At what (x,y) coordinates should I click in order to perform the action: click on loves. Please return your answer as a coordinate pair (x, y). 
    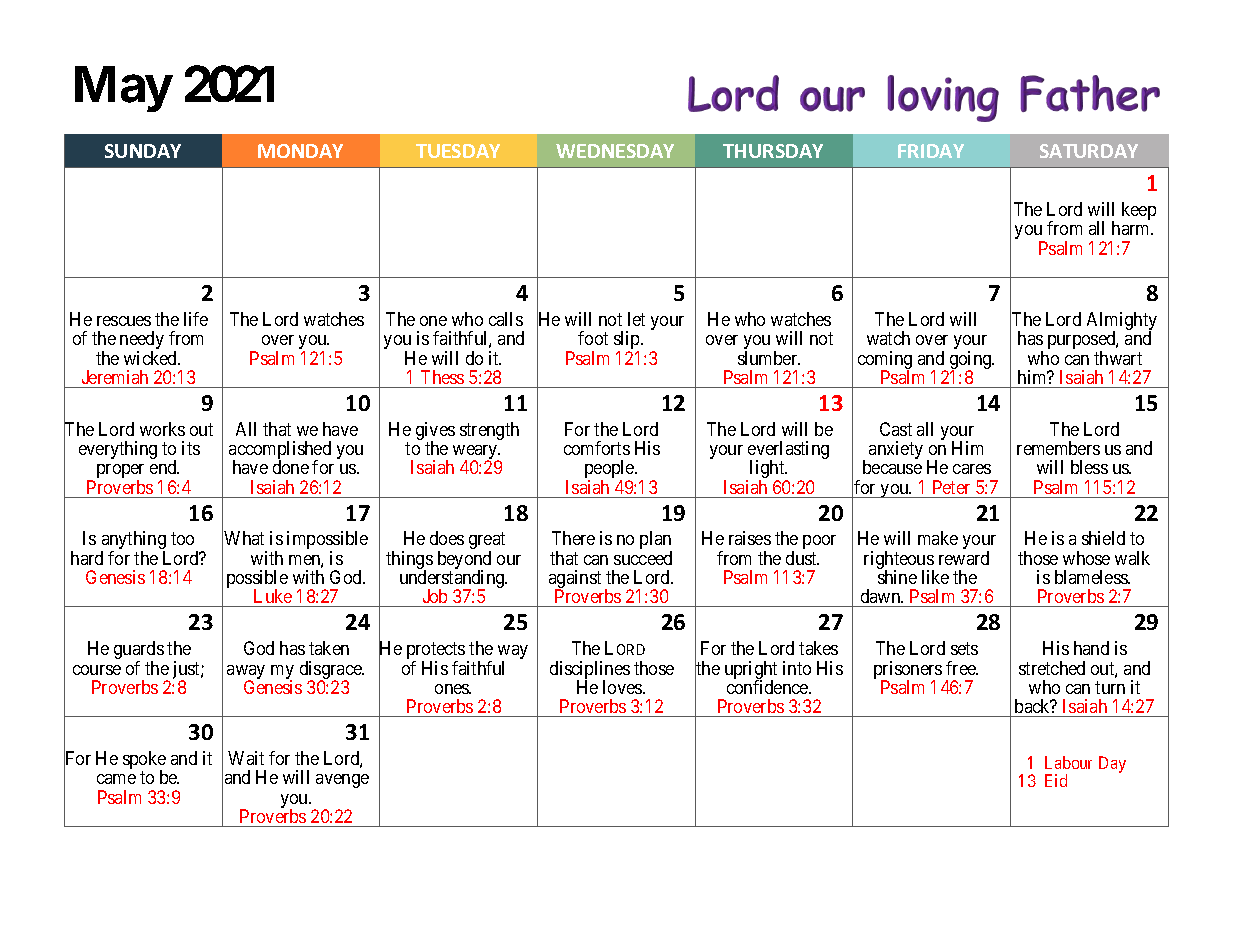
    Looking at the image, I should click on (623, 687).
